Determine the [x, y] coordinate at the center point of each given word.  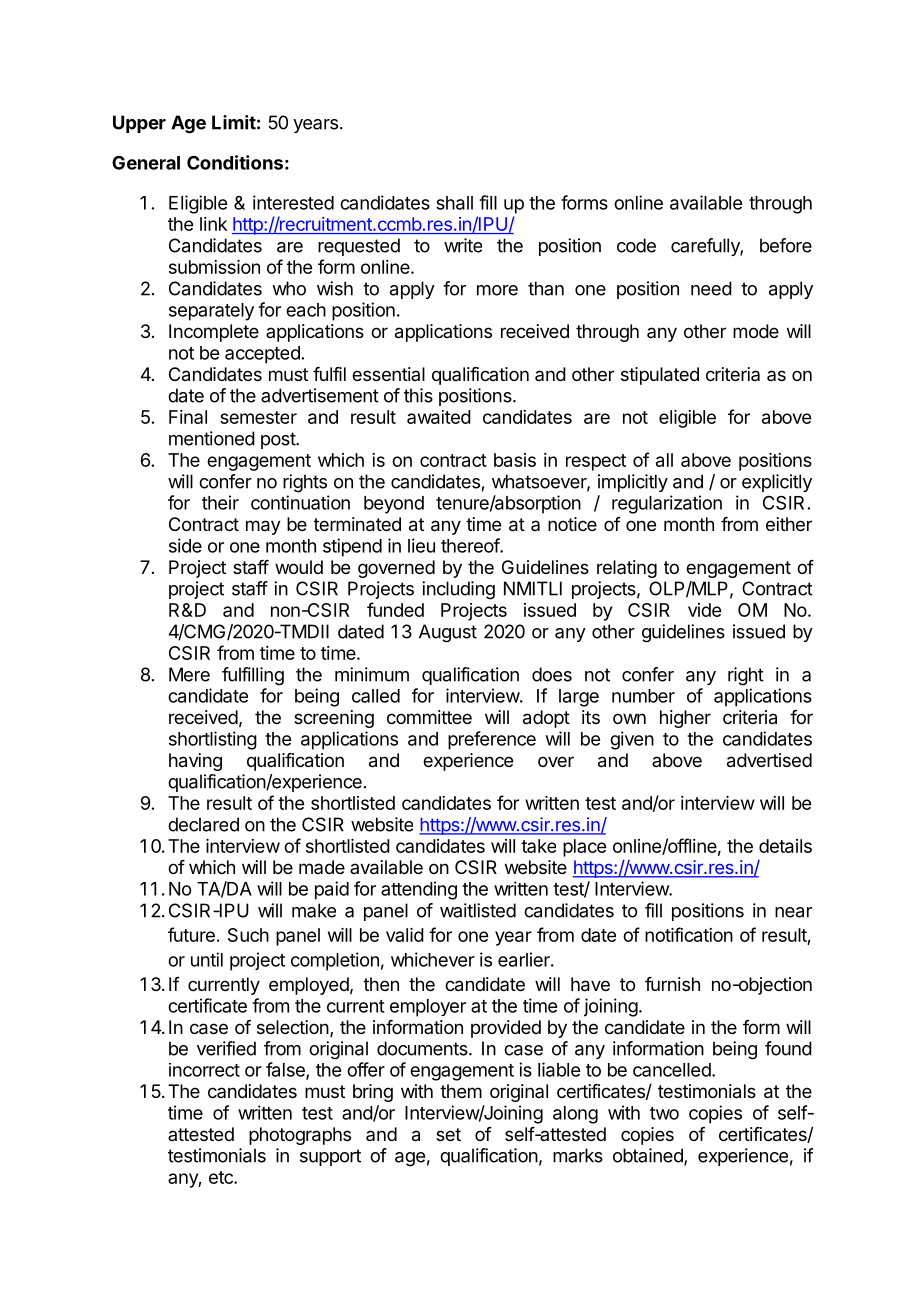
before [786, 245]
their [220, 502]
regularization [667, 504]
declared [203, 824]
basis [515, 460]
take [538, 846]
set [448, 1134]
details [785, 846]
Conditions [235, 162]
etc [222, 1177]
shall [454, 203]
